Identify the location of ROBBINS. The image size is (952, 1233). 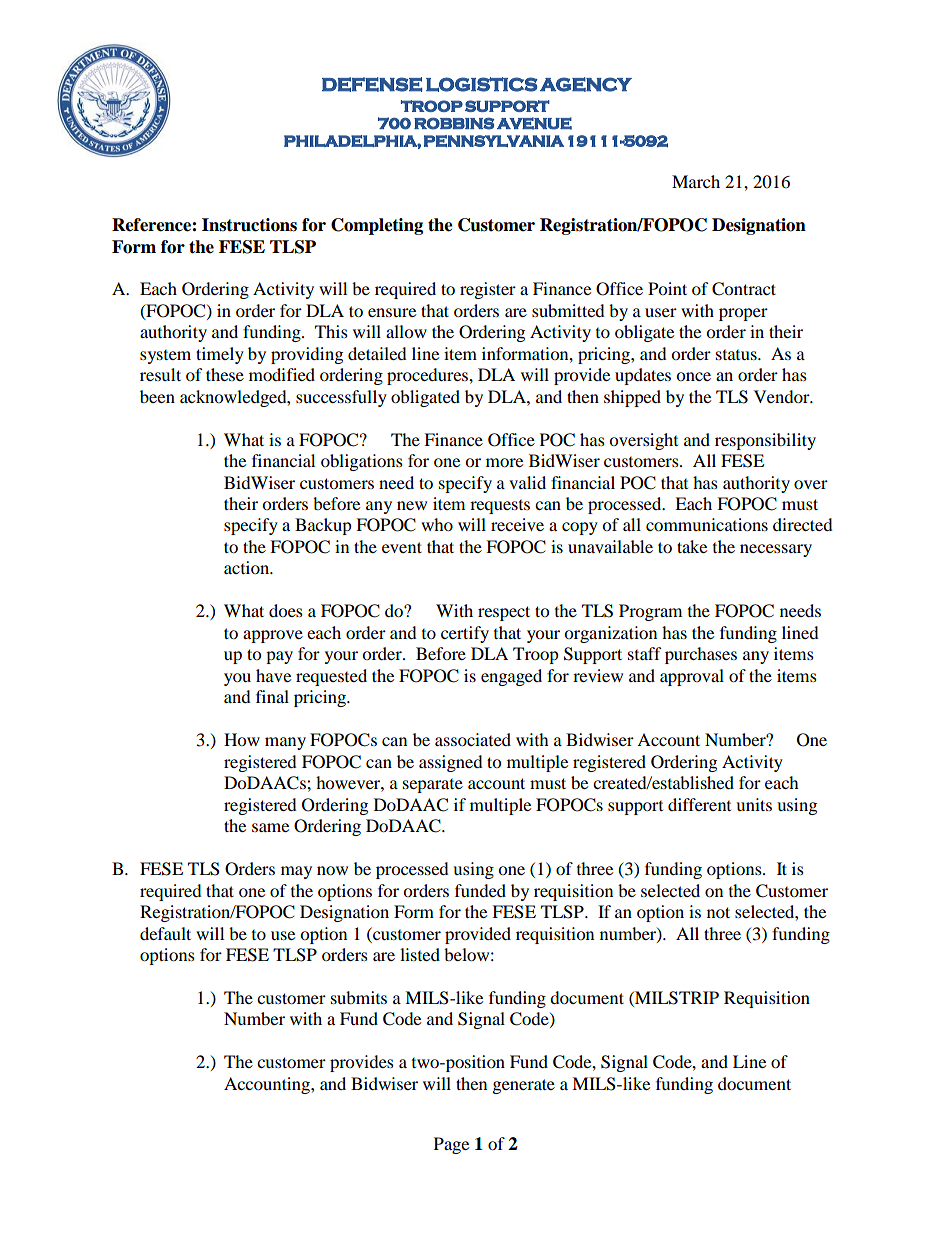
(454, 123).
